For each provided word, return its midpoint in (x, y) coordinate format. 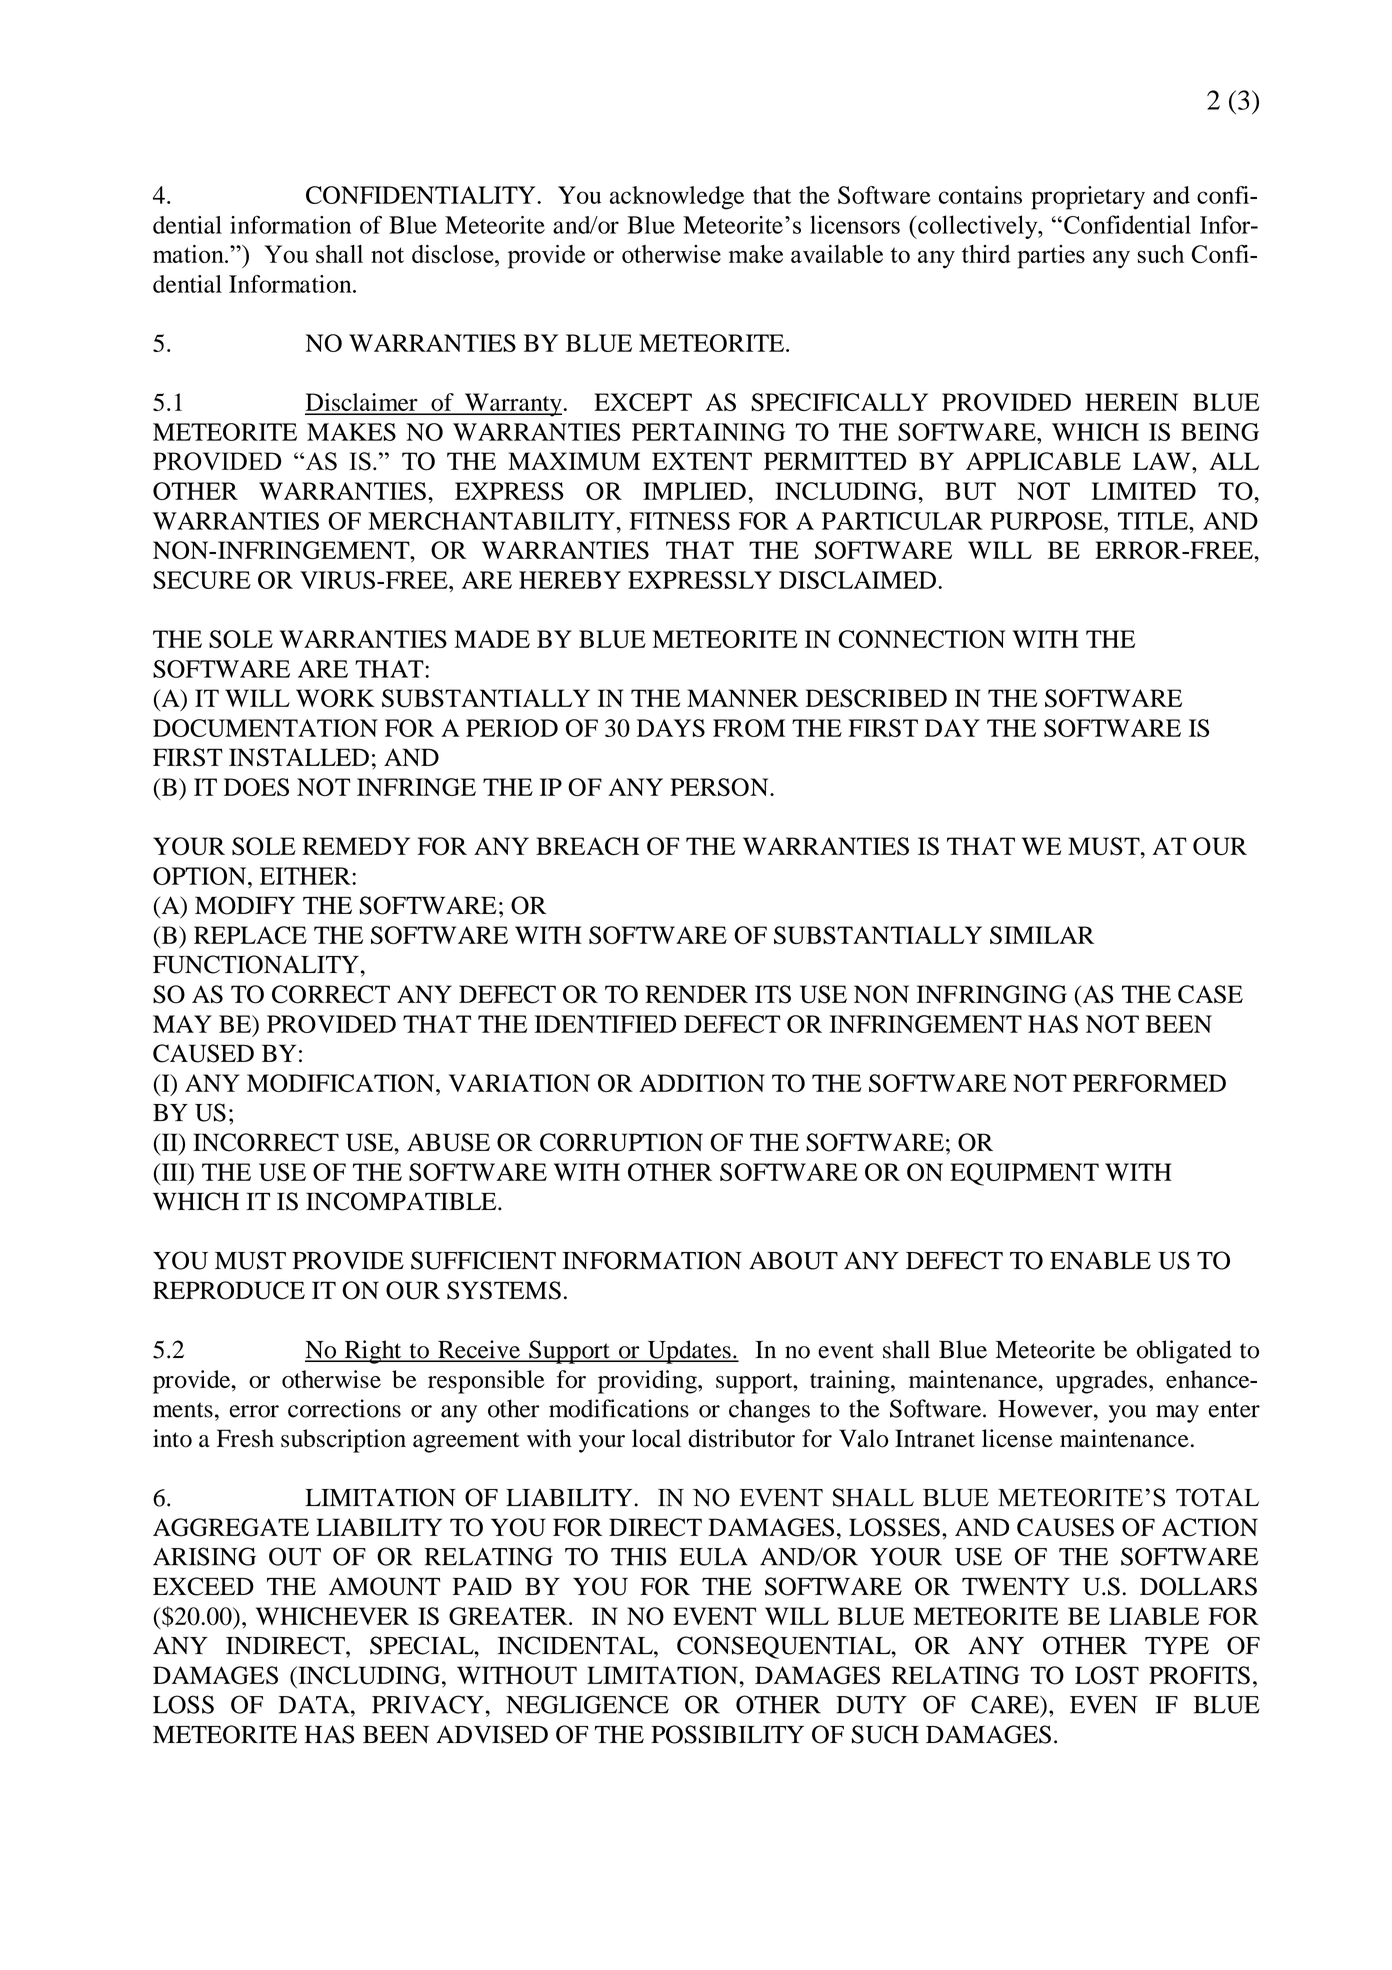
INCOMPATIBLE (402, 1201)
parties (1051, 257)
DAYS (671, 728)
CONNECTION (922, 639)
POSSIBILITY (727, 1734)
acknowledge (677, 198)
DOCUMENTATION (265, 728)
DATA (315, 1705)
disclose (454, 254)
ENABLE (1100, 1260)
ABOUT (793, 1260)
